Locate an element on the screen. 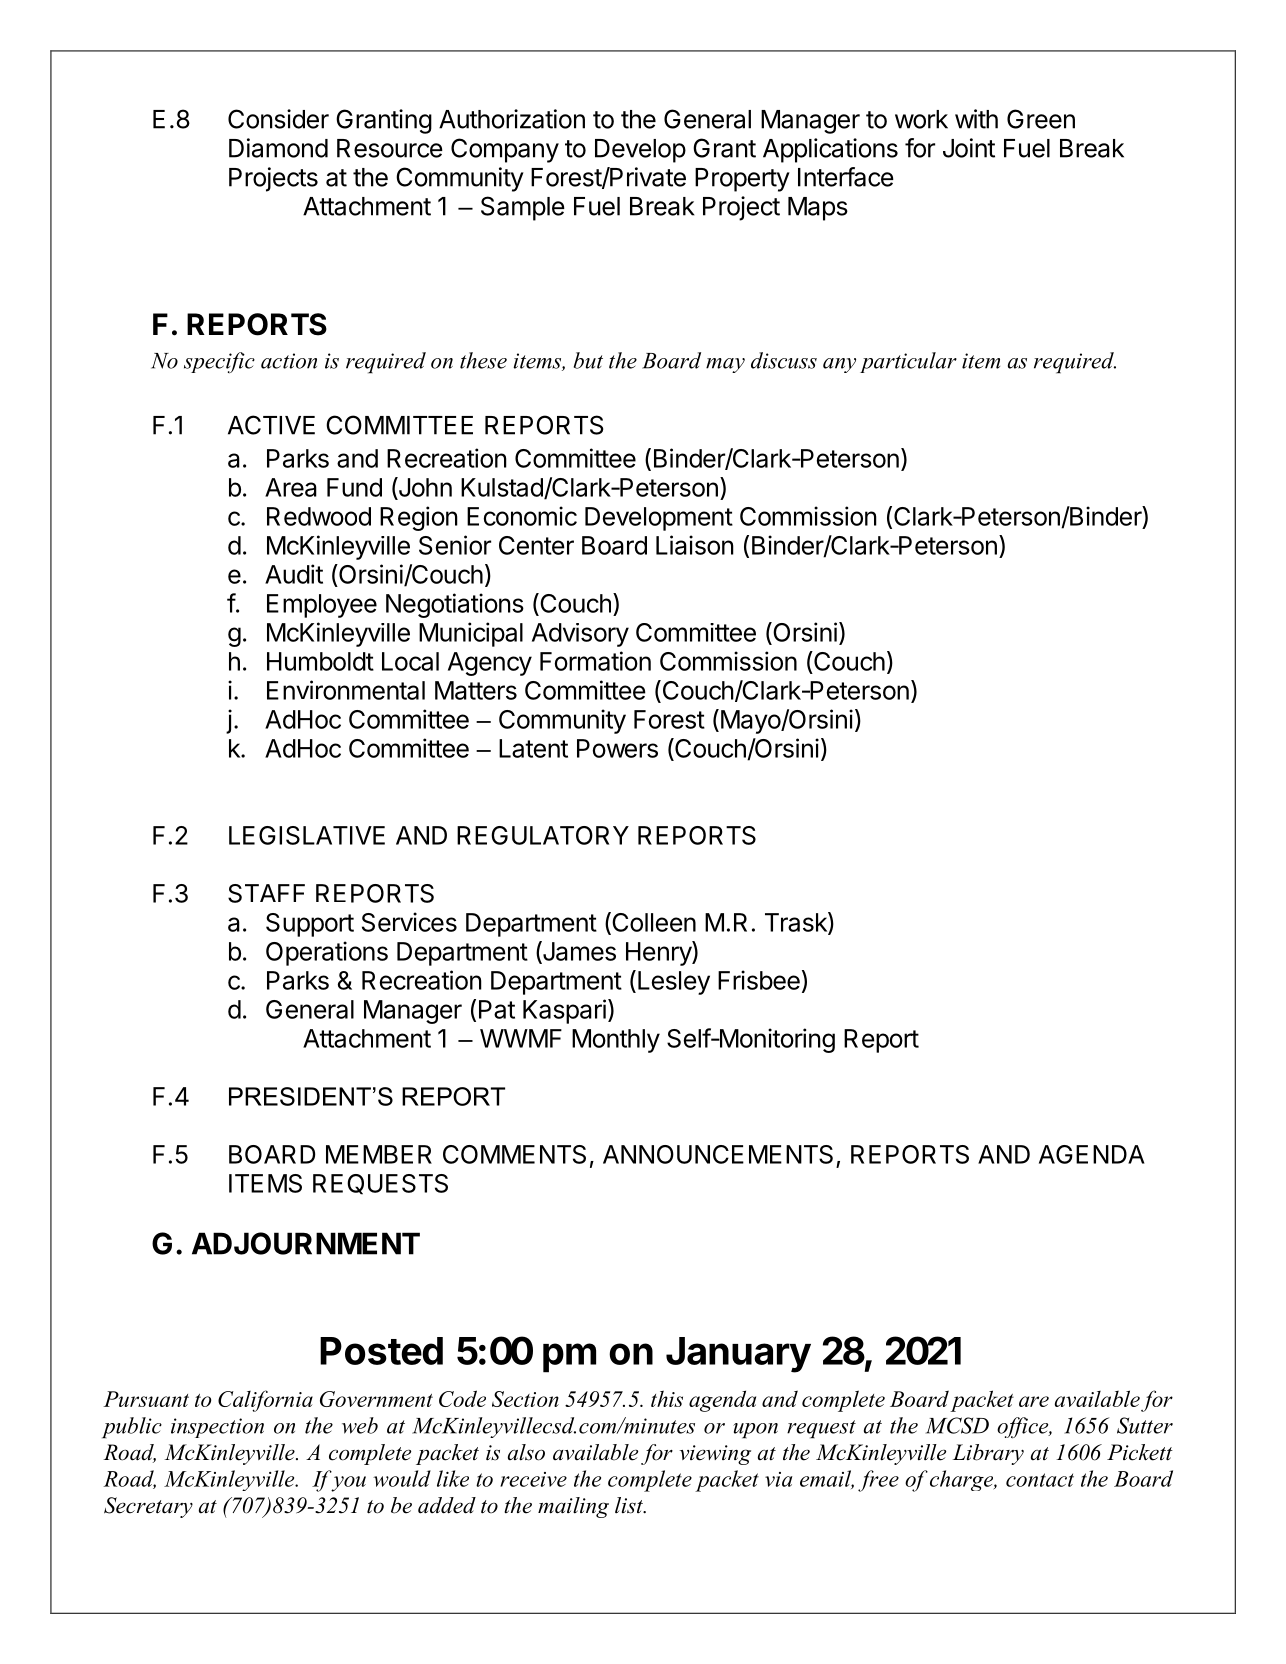 This screenshot has width=1286, height=1664. Property is located at coordinates (742, 180).
